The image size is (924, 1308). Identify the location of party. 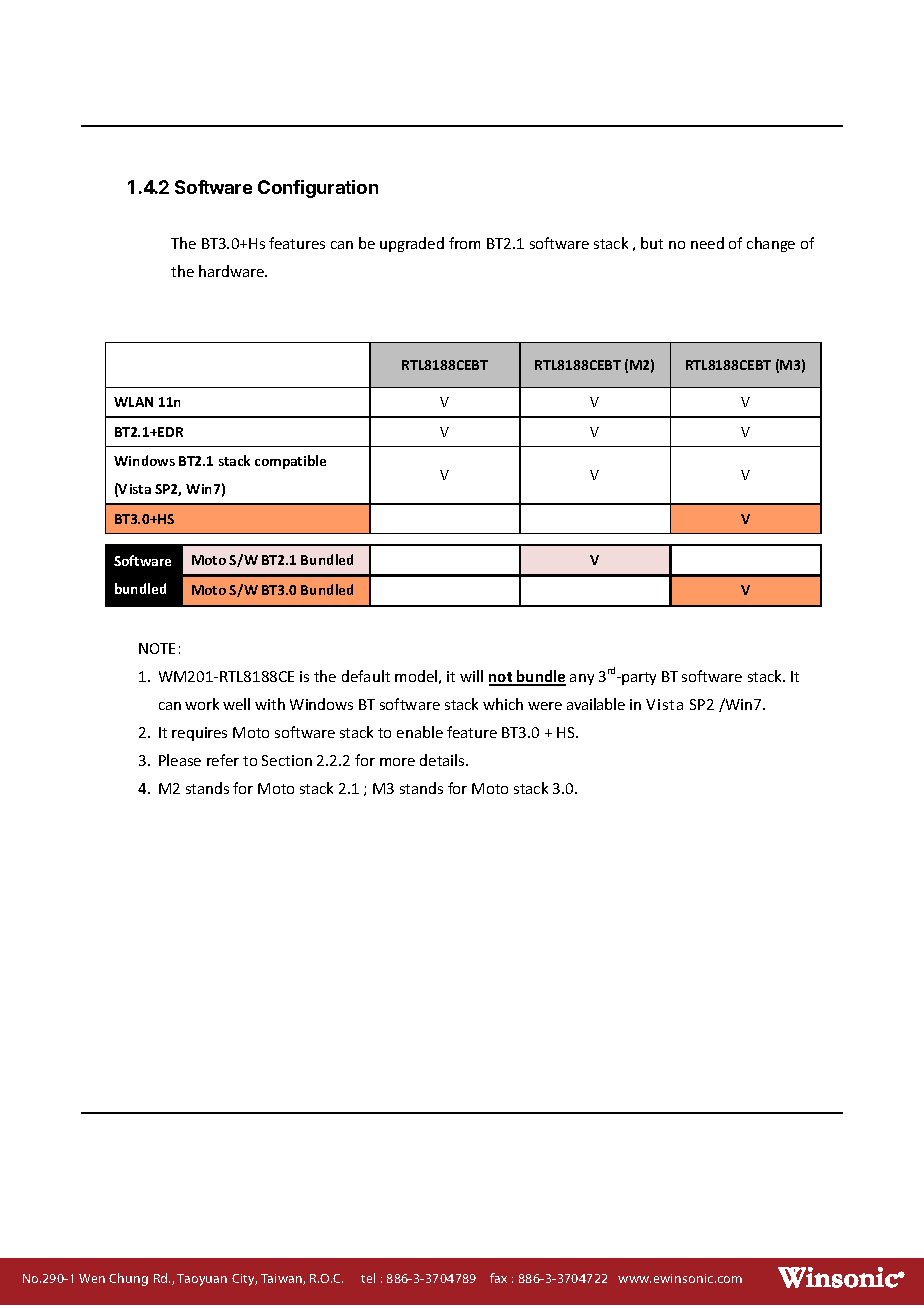
(639, 678).
